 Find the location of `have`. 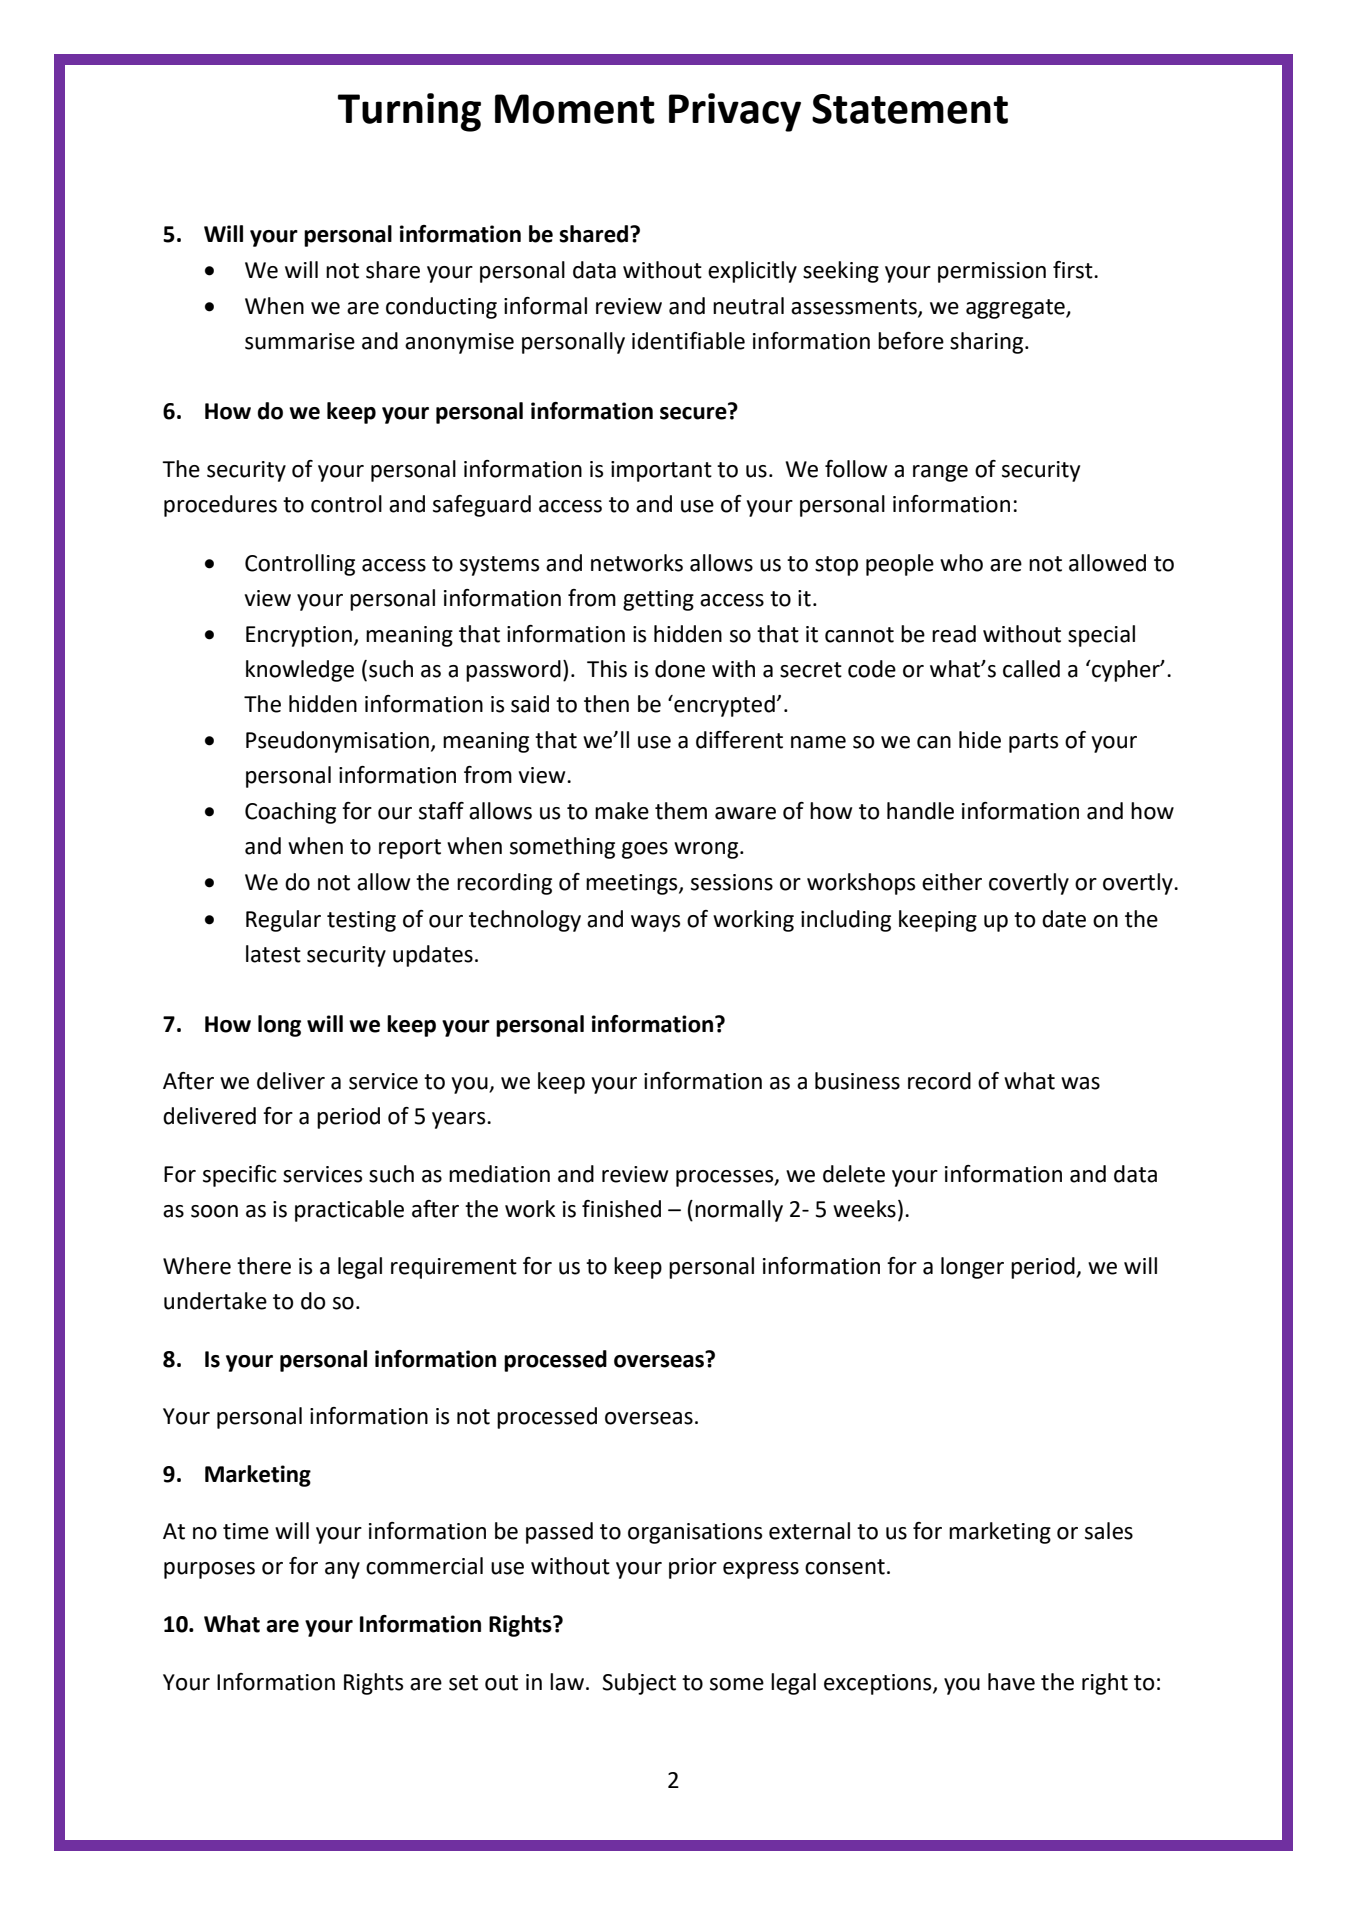

have is located at coordinates (1011, 1682).
